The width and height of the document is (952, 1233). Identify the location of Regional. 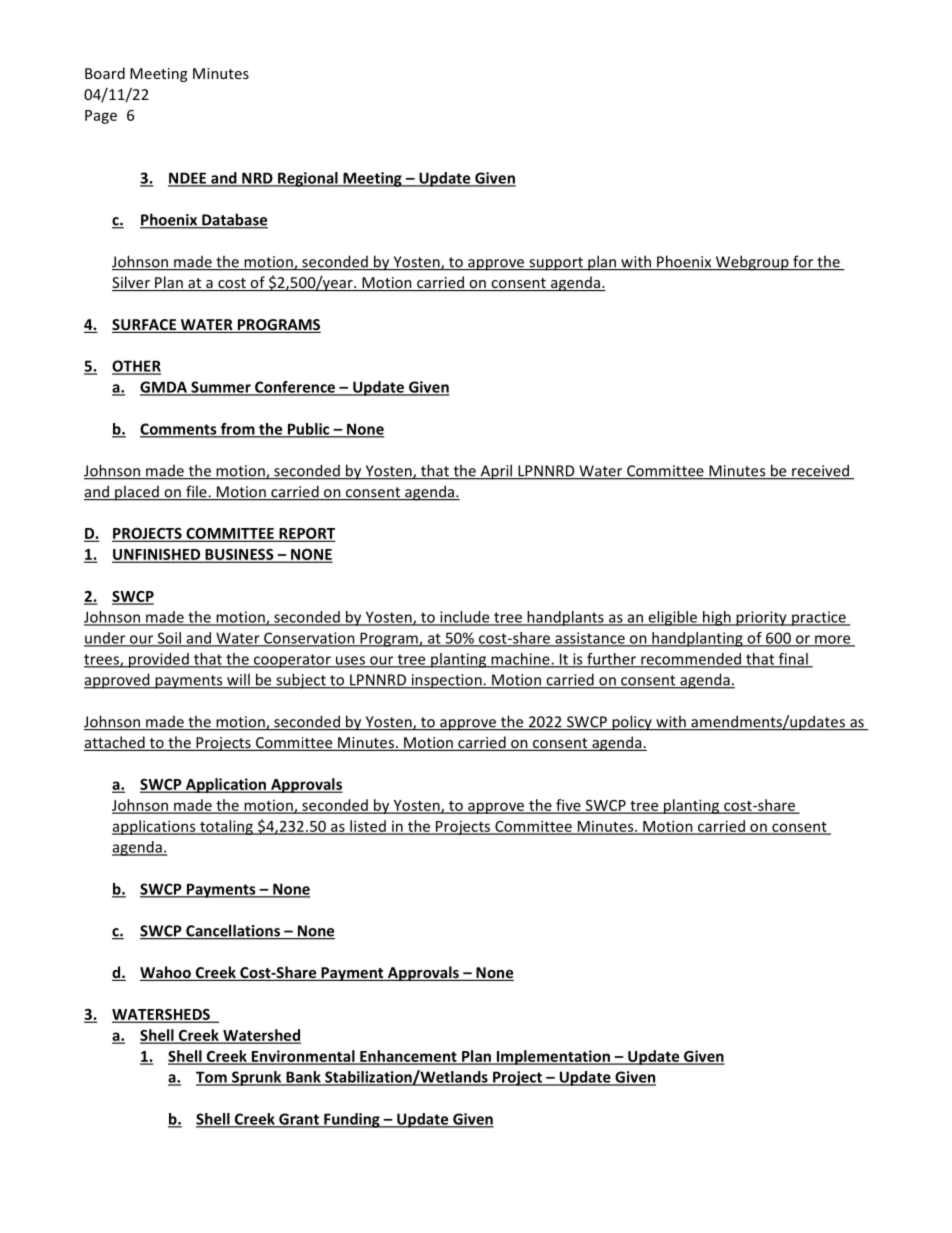
(308, 179).
